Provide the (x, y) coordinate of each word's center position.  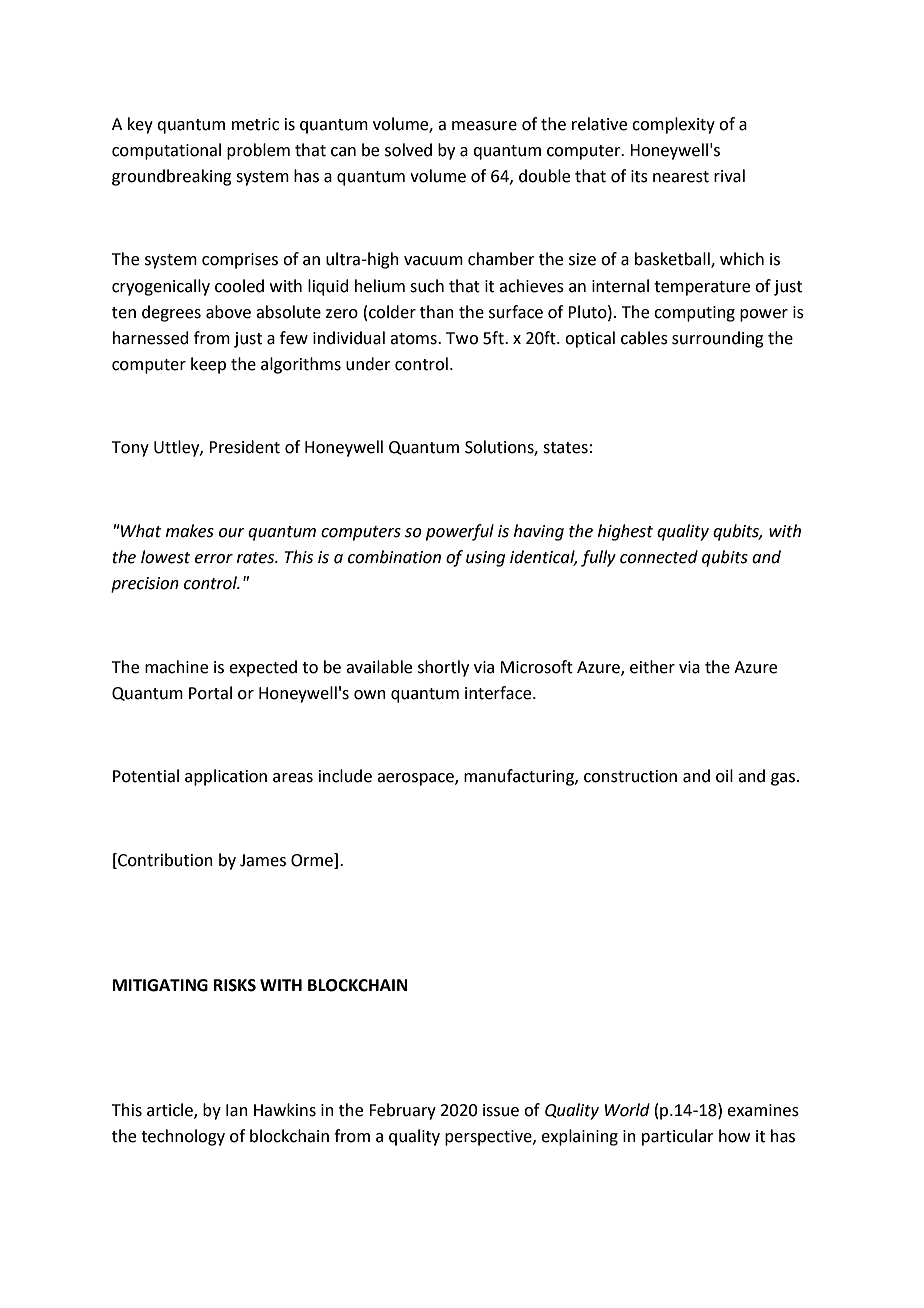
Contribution (164, 860)
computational (166, 151)
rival (729, 176)
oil (724, 776)
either (652, 667)
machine (176, 667)
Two (462, 338)
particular (678, 1137)
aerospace (416, 779)
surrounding (718, 339)
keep (208, 365)
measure (484, 126)
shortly (443, 668)
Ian (237, 1110)
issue (501, 1110)
